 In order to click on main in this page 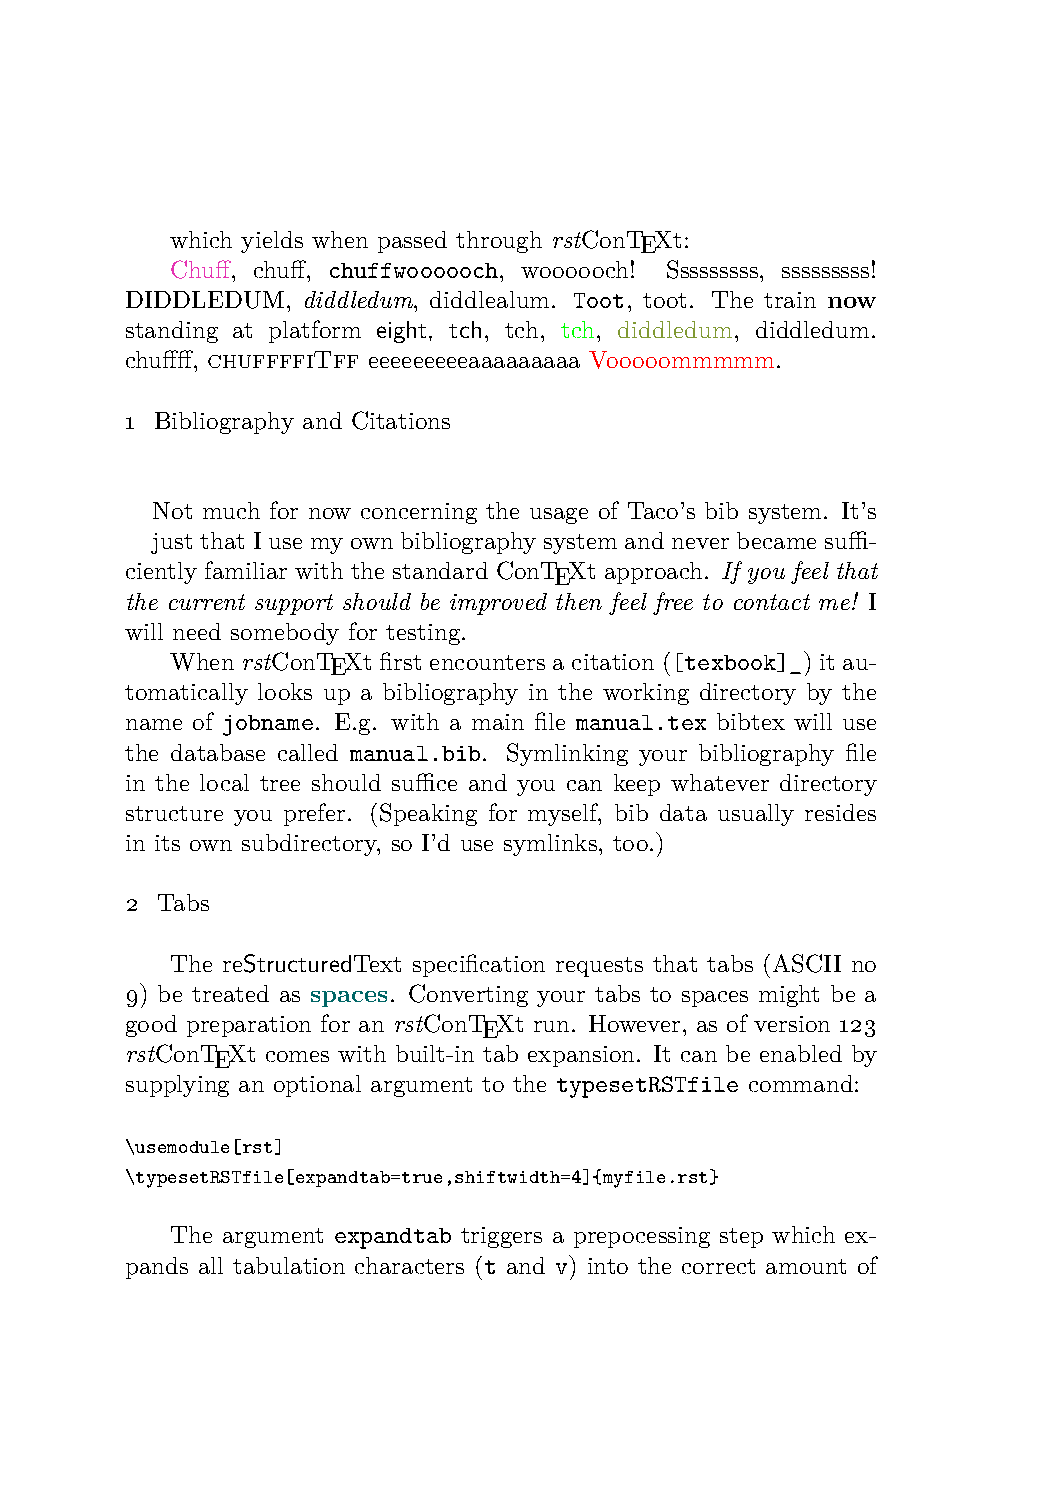, I will do `click(498, 722)`.
